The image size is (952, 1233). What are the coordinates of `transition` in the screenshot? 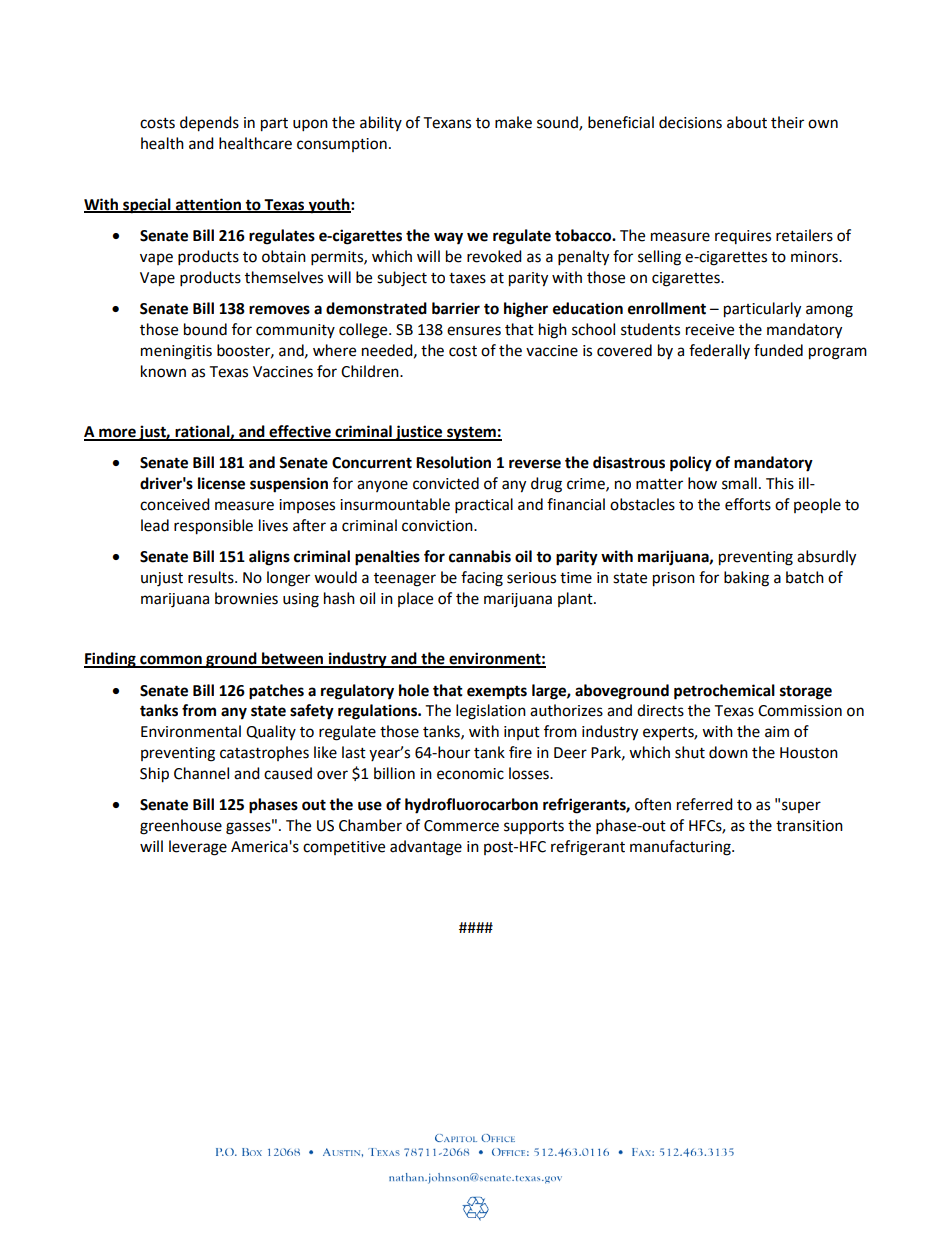 It's located at (809, 826).
